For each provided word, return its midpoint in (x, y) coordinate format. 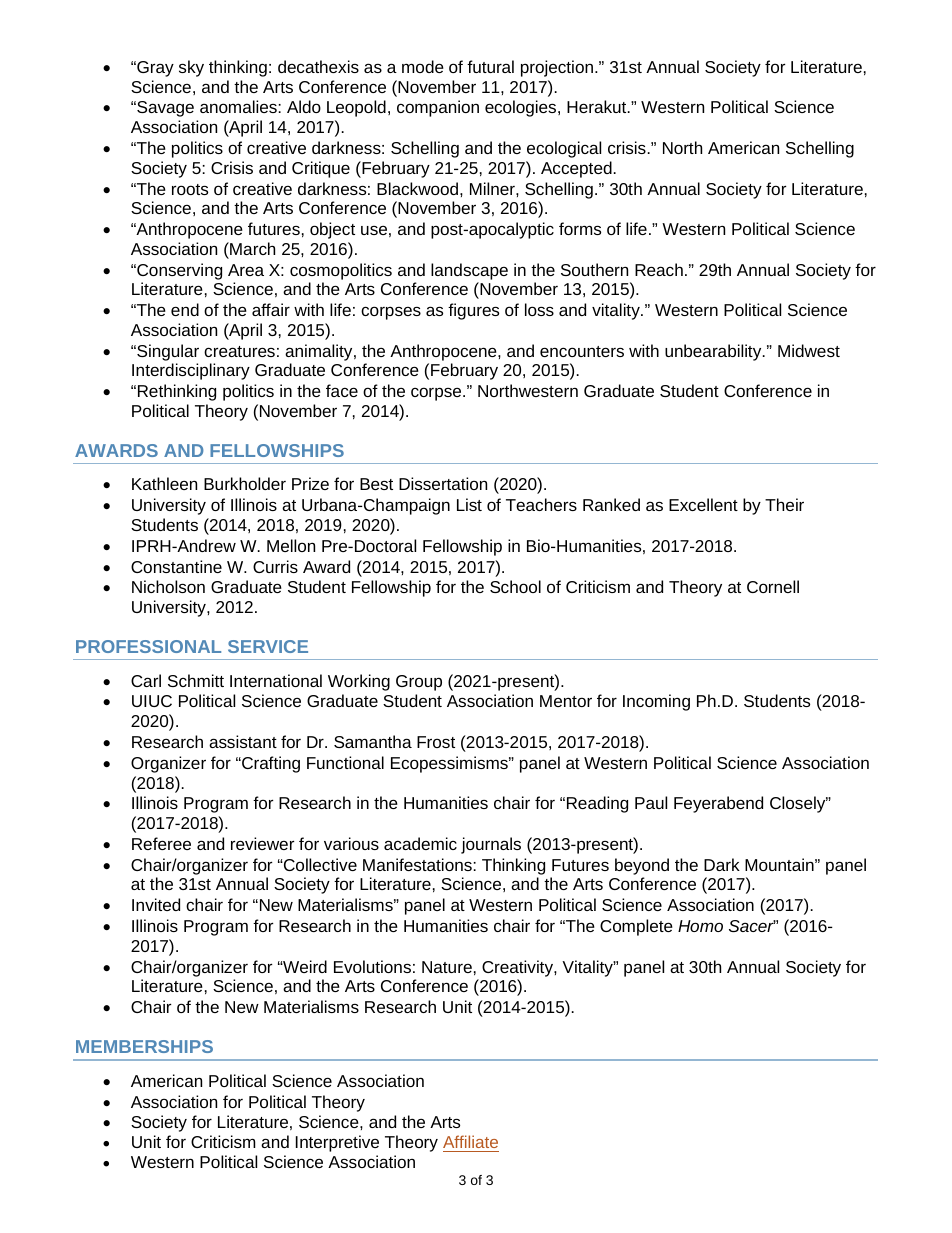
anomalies (238, 106)
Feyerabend (718, 804)
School (515, 586)
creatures (239, 351)
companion (438, 108)
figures (473, 311)
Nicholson (168, 586)
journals (491, 845)
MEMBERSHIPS (144, 1046)
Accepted (576, 169)
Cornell (773, 586)
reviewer (262, 843)
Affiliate (470, 1141)
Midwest (809, 350)
